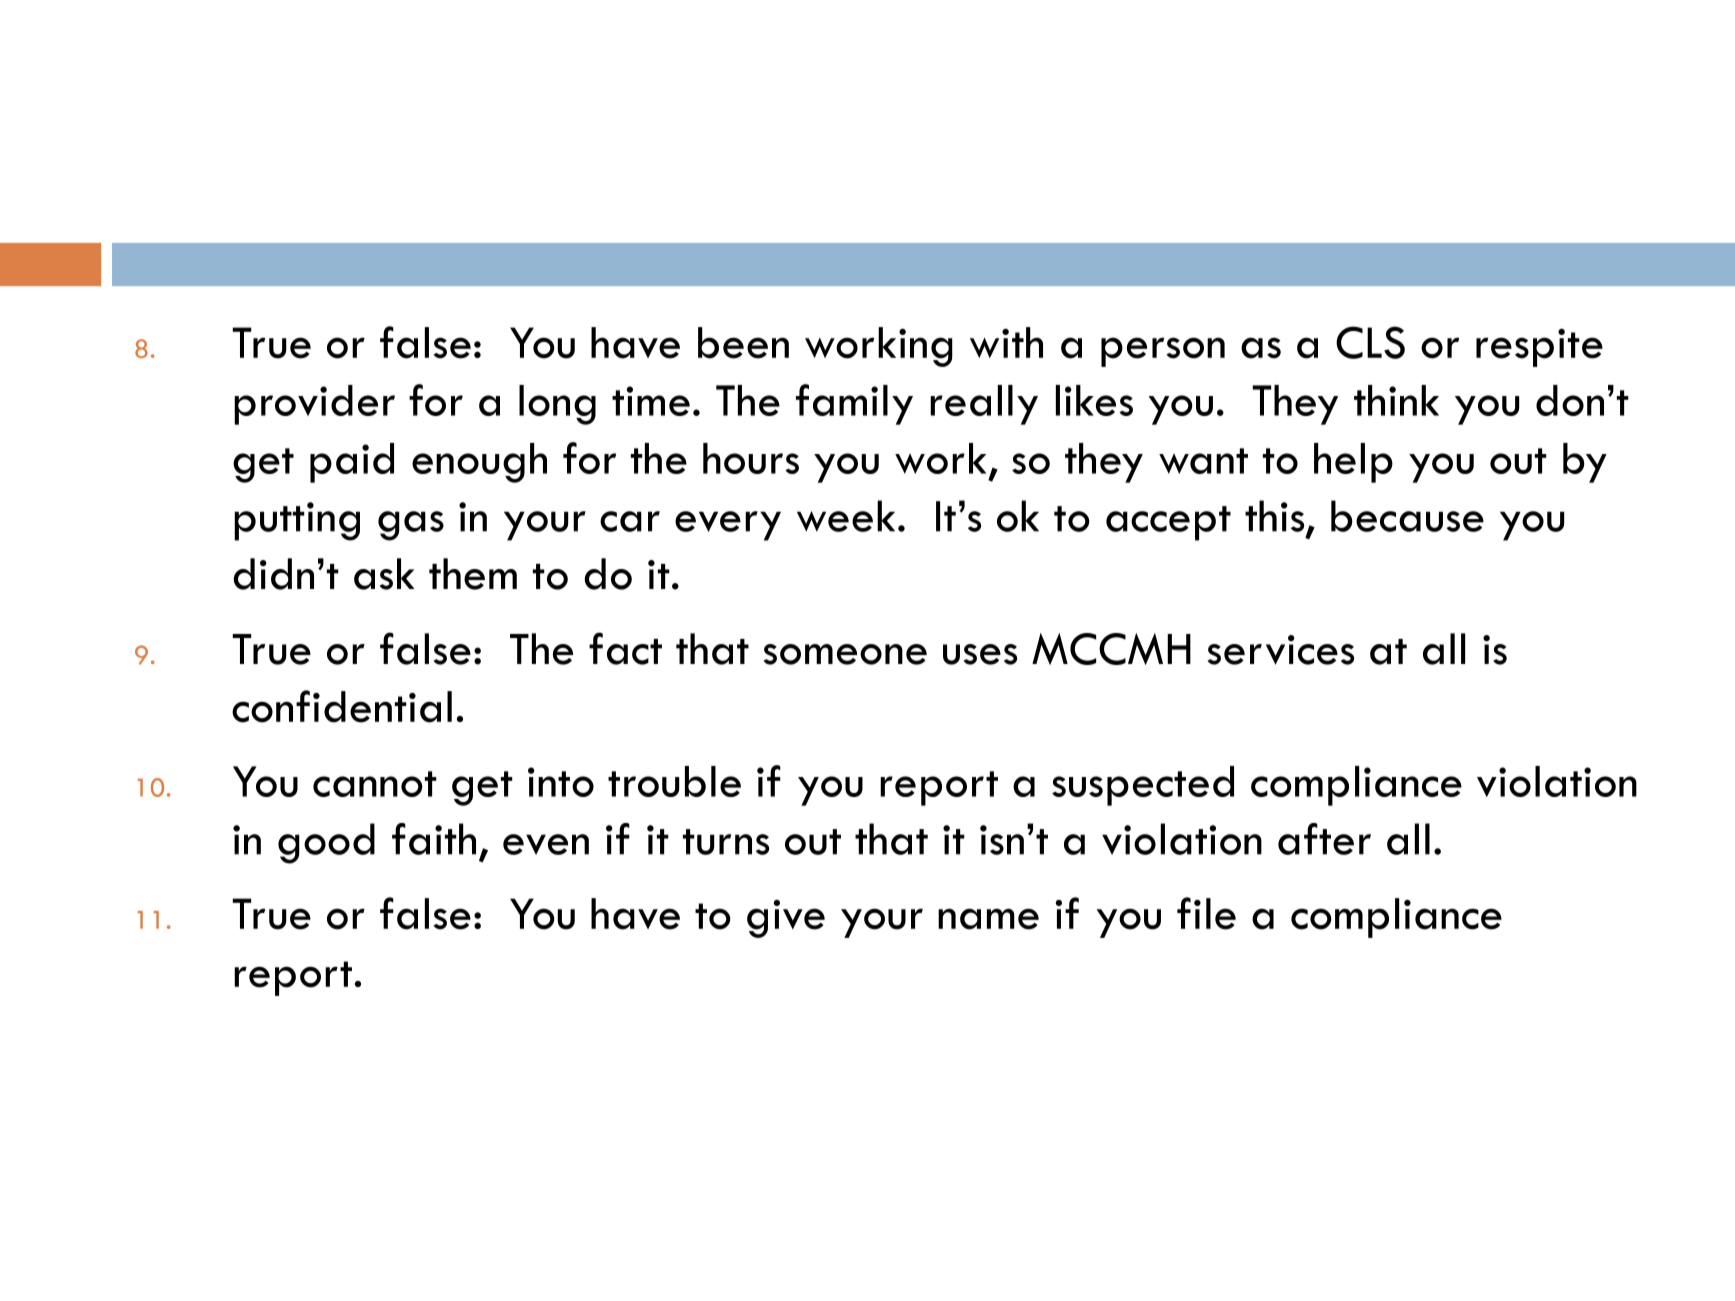  What do you see at coordinates (557, 405) in the page?
I see `long` at bounding box center [557, 405].
